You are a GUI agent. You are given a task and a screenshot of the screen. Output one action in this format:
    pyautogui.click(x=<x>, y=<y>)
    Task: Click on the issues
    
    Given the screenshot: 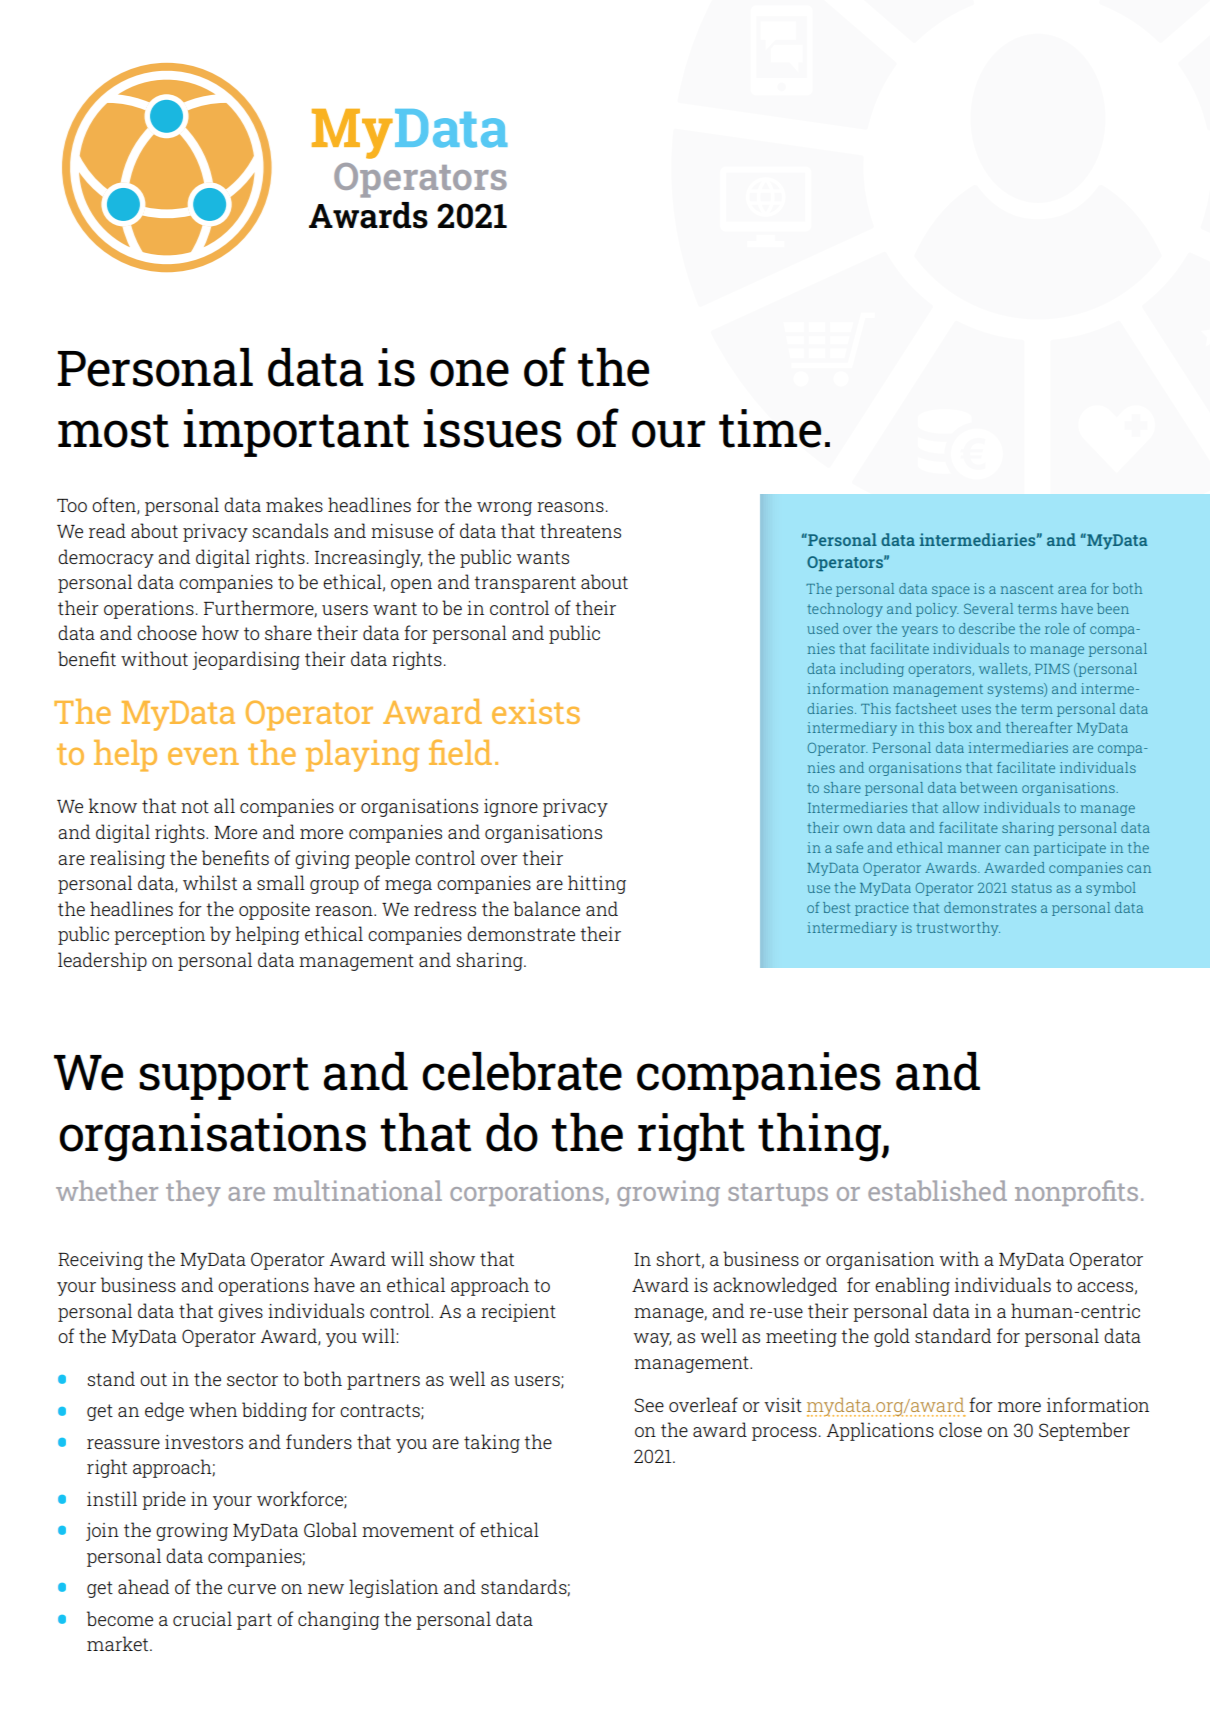 What is the action you would take?
    pyautogui.click(x=493, y=428)
